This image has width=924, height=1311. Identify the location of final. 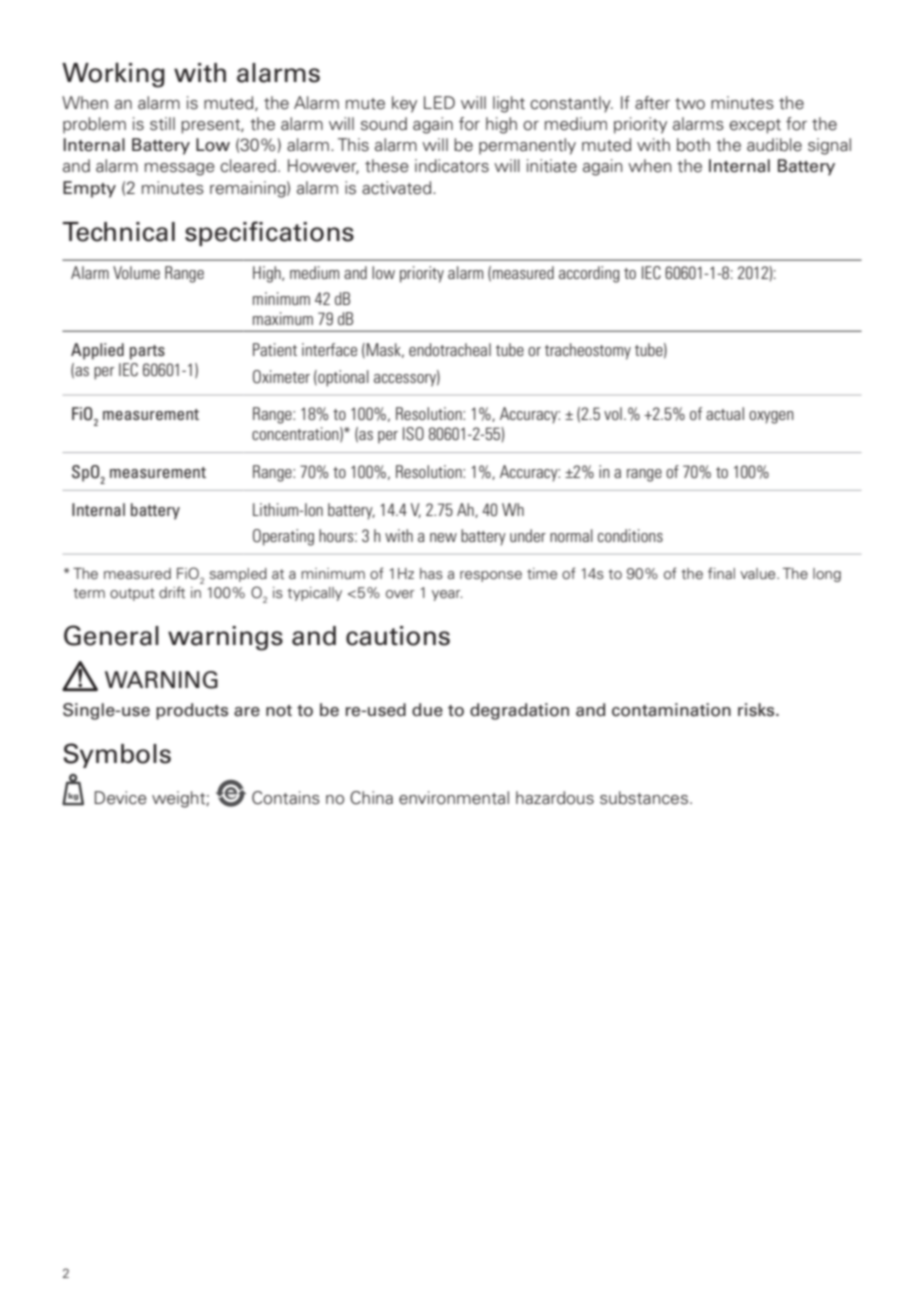
(721, 573).
